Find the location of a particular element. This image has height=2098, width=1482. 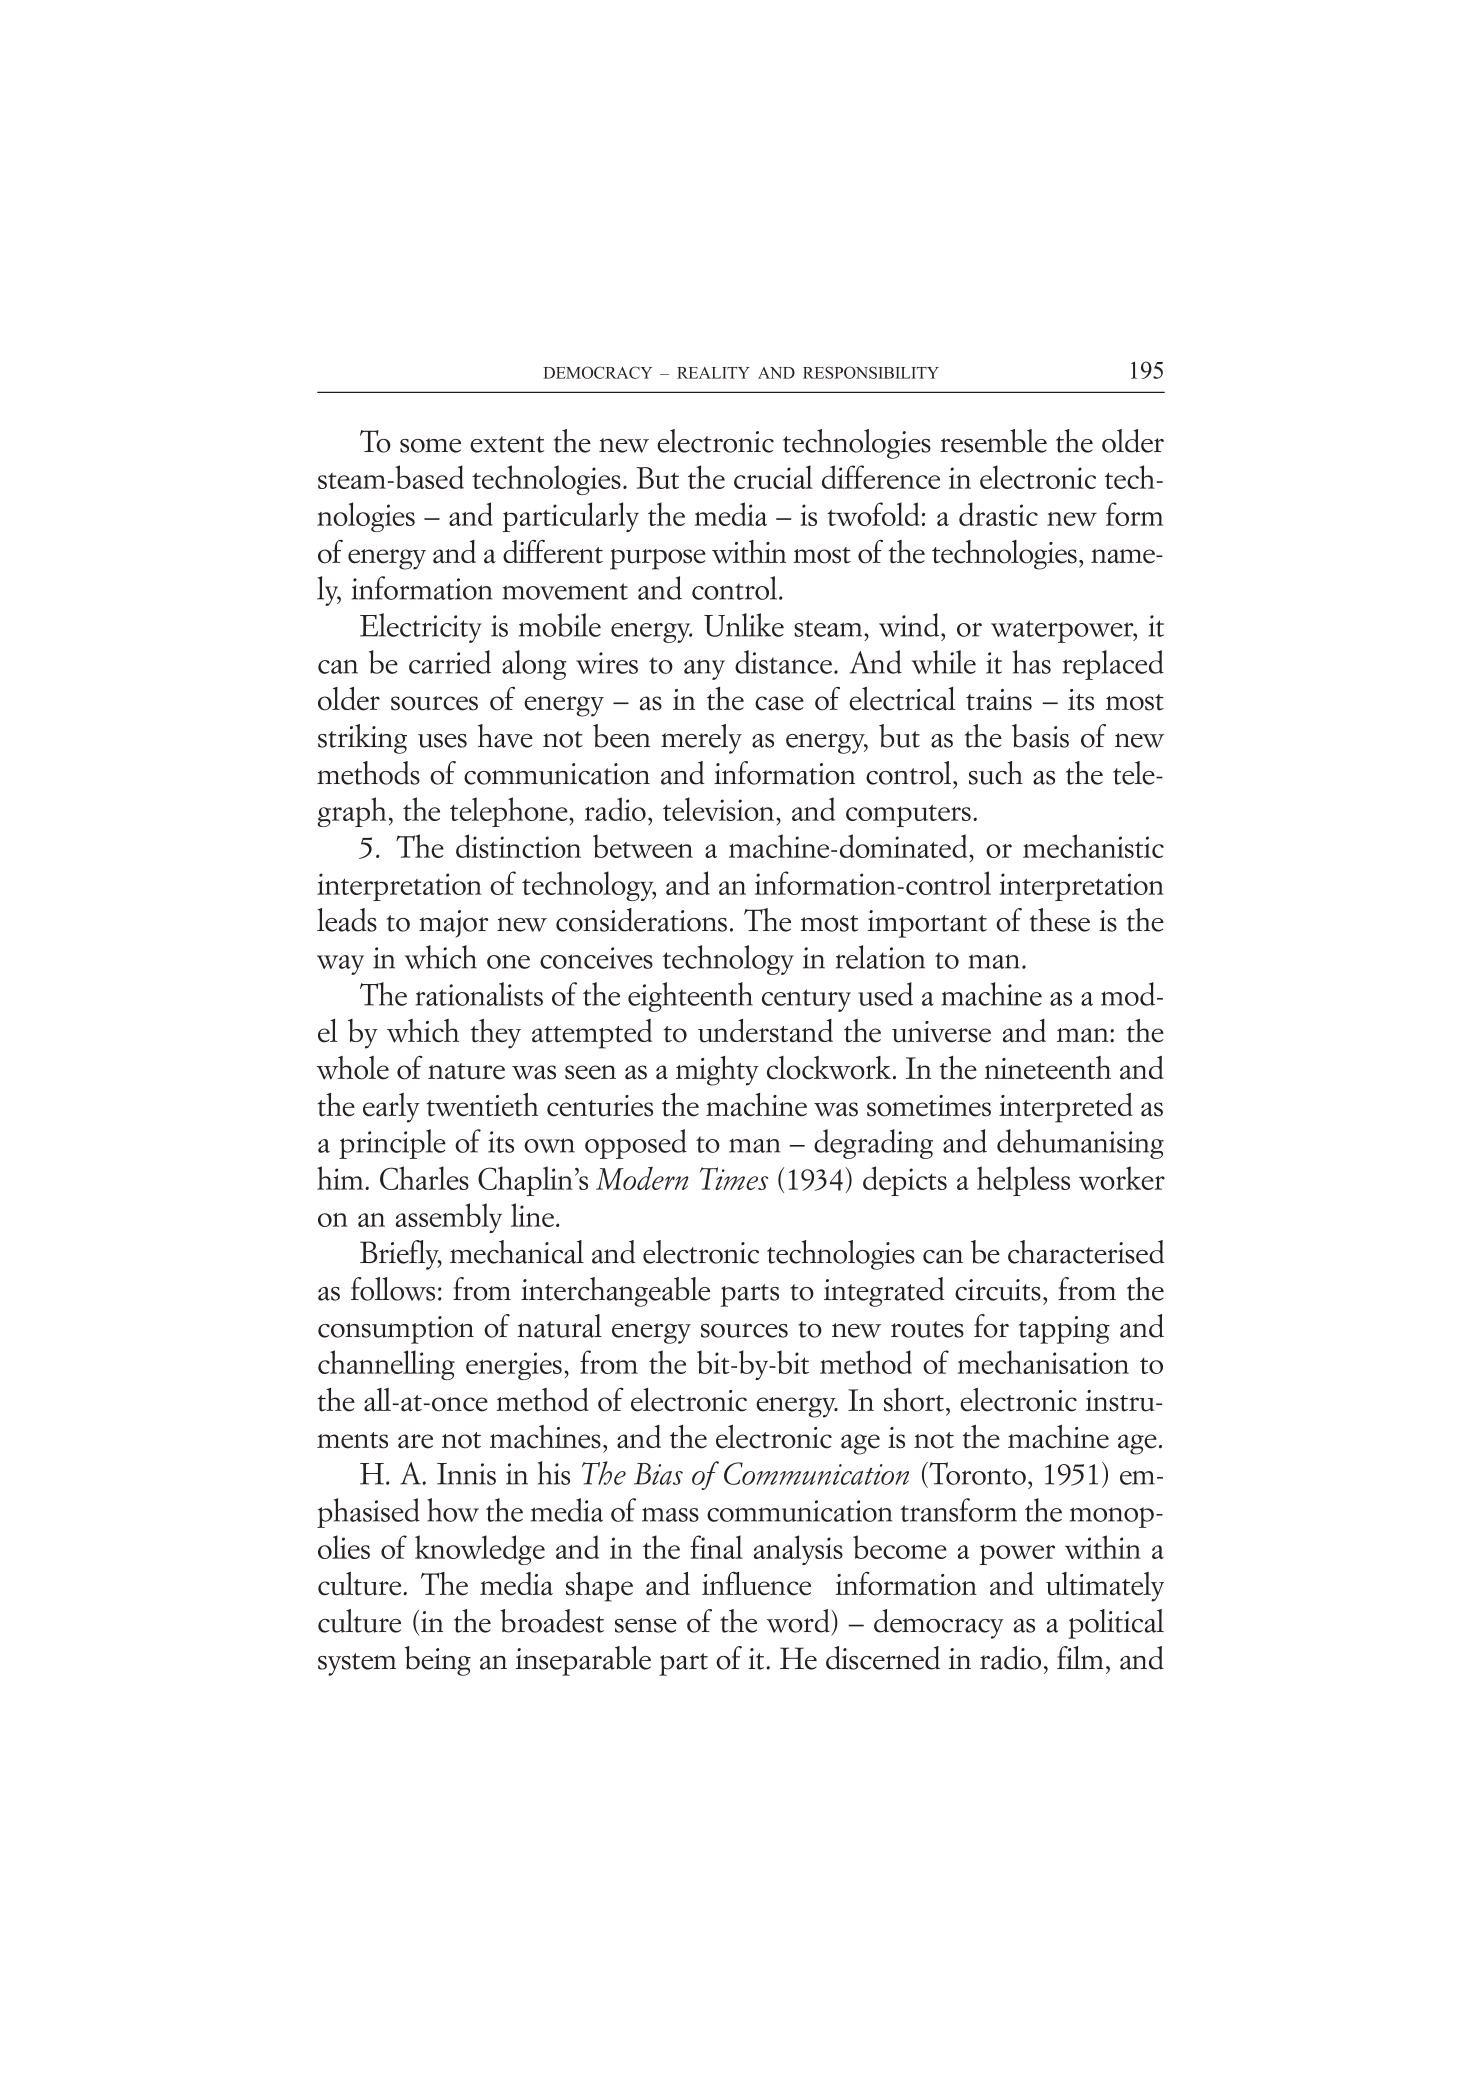

film is located at coordinates (1080, 1657).
